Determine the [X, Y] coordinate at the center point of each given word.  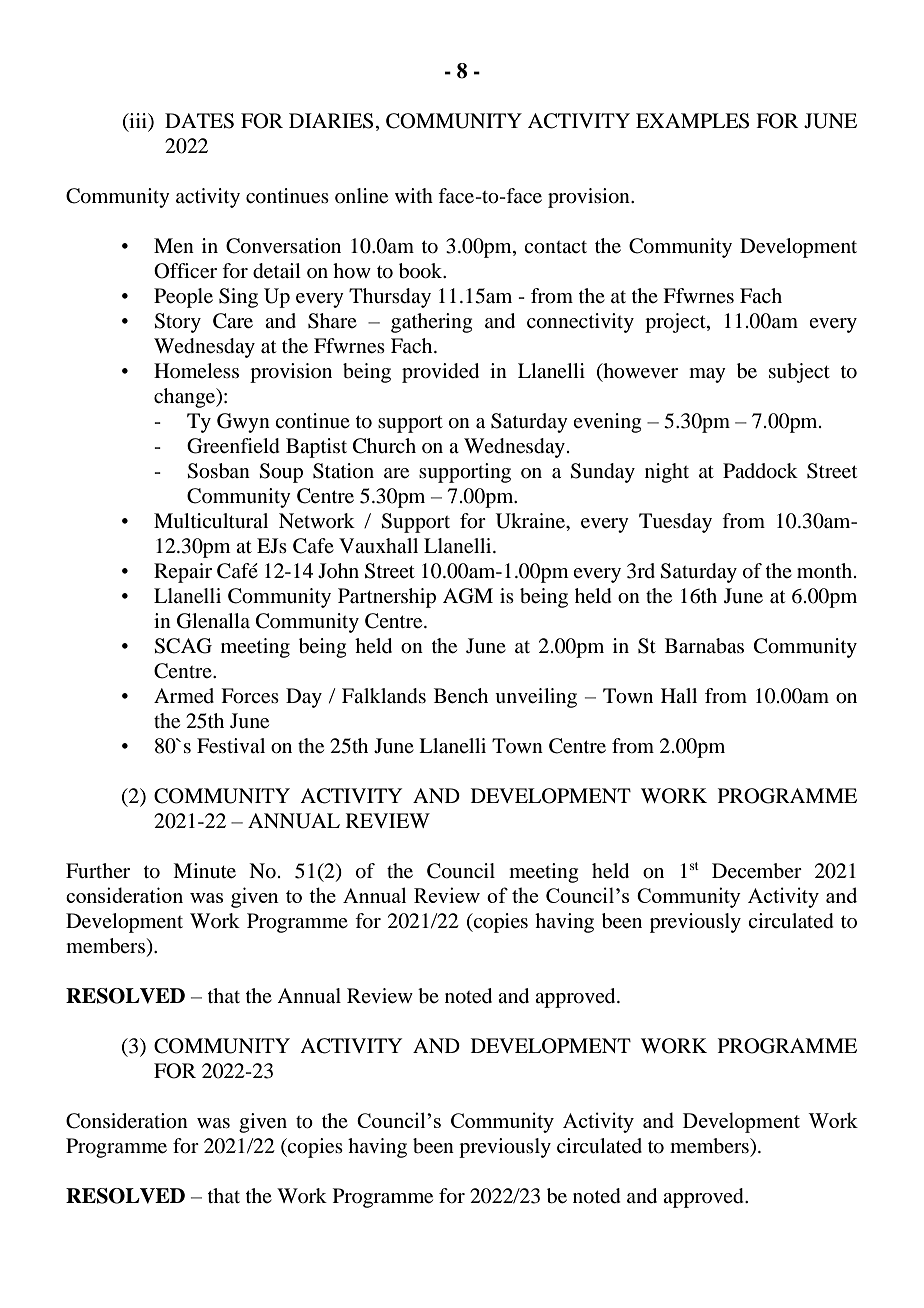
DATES [199, 121]
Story [177, 323]
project [676, 323]
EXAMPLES [692, 121]
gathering [431, 323]
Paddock [760, 471]
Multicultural [211, 521]
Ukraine [531, 521]
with [414, 195]
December [757, 871]
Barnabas [704, 646]
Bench [461, 696]
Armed [184, 696]
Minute [204, 871]
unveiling [536, 698]
